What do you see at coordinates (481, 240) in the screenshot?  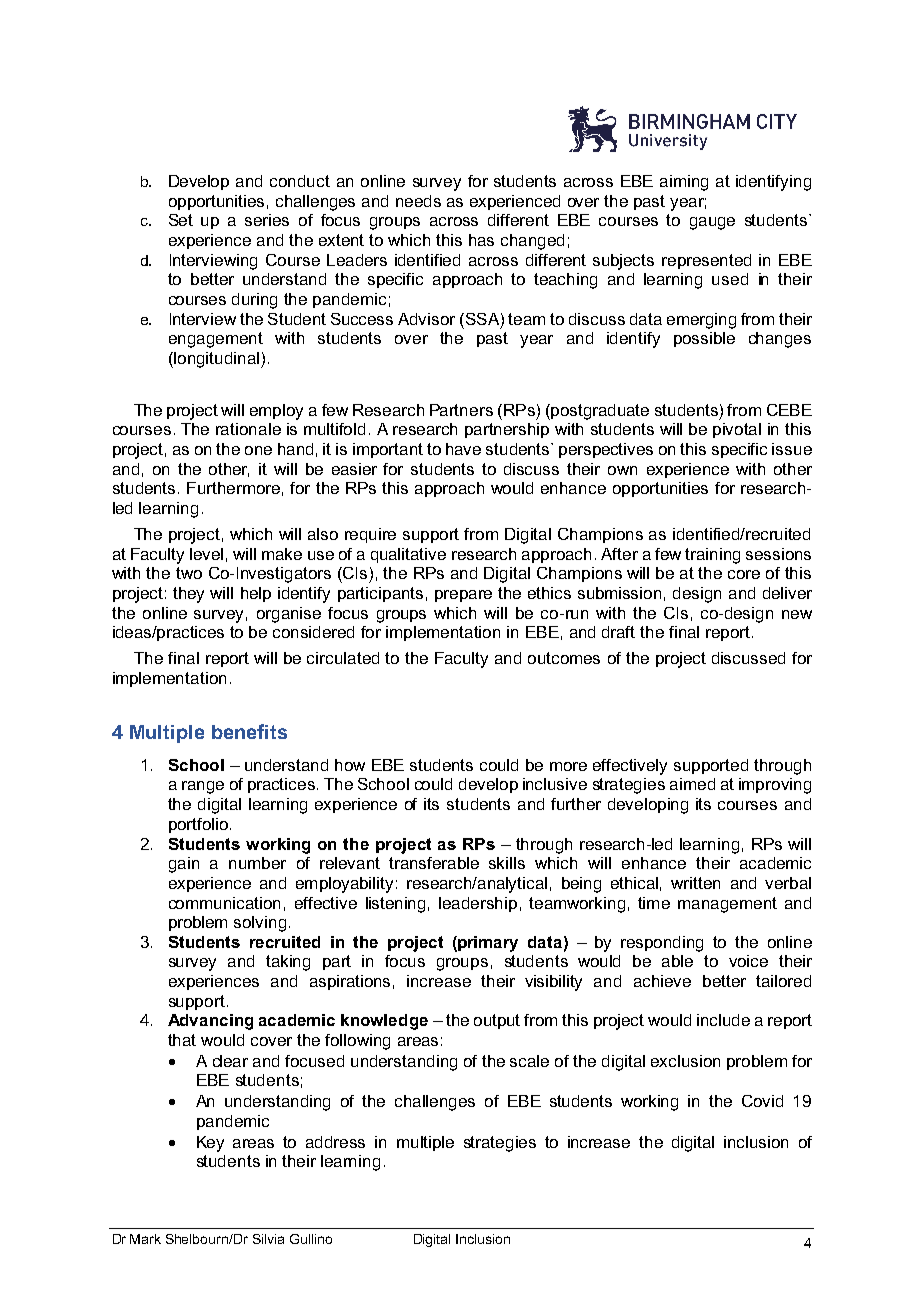 I see `has` at bounding box center [481, 240].
